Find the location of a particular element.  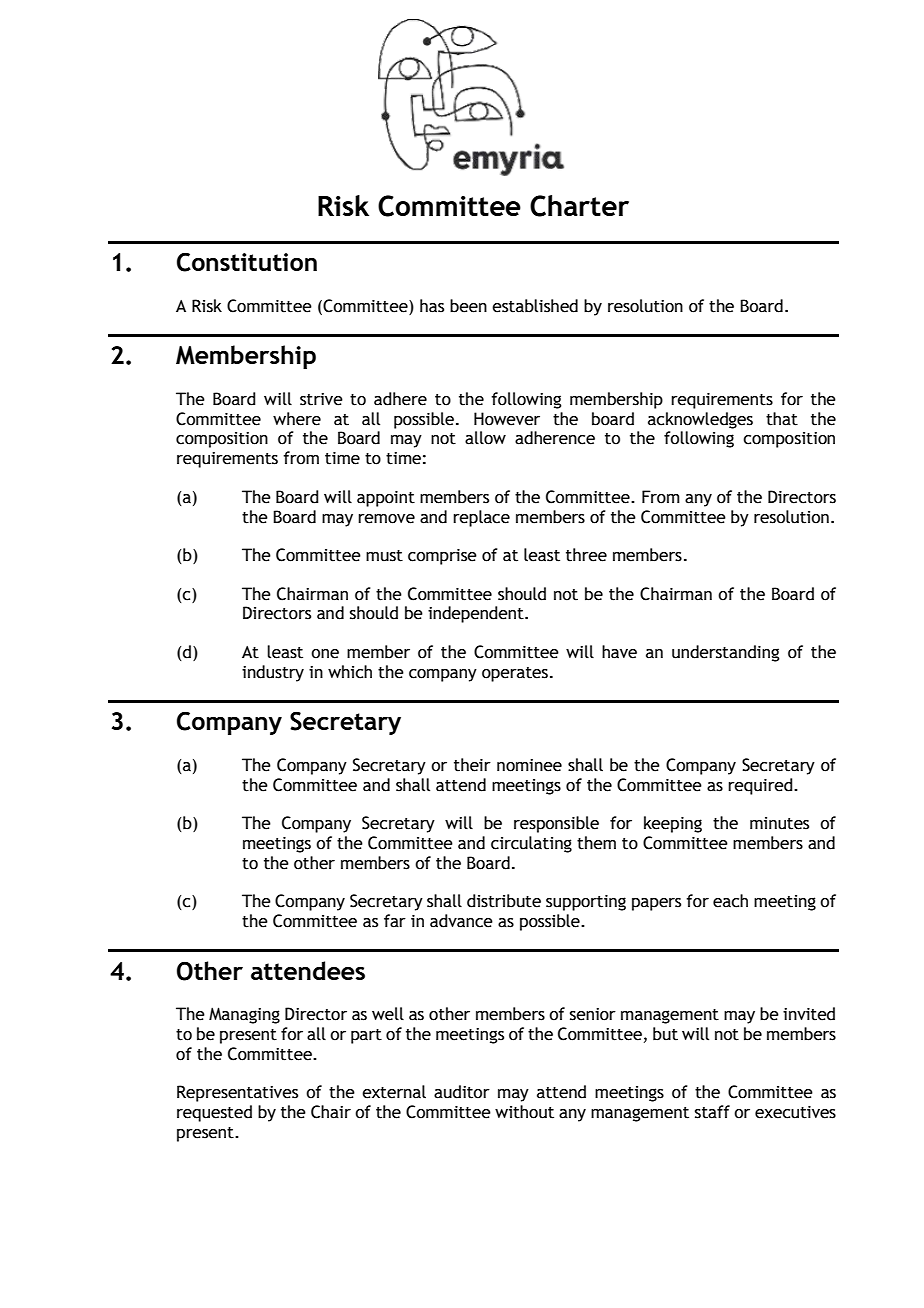

understanding is located at coordinates (725, 653).
